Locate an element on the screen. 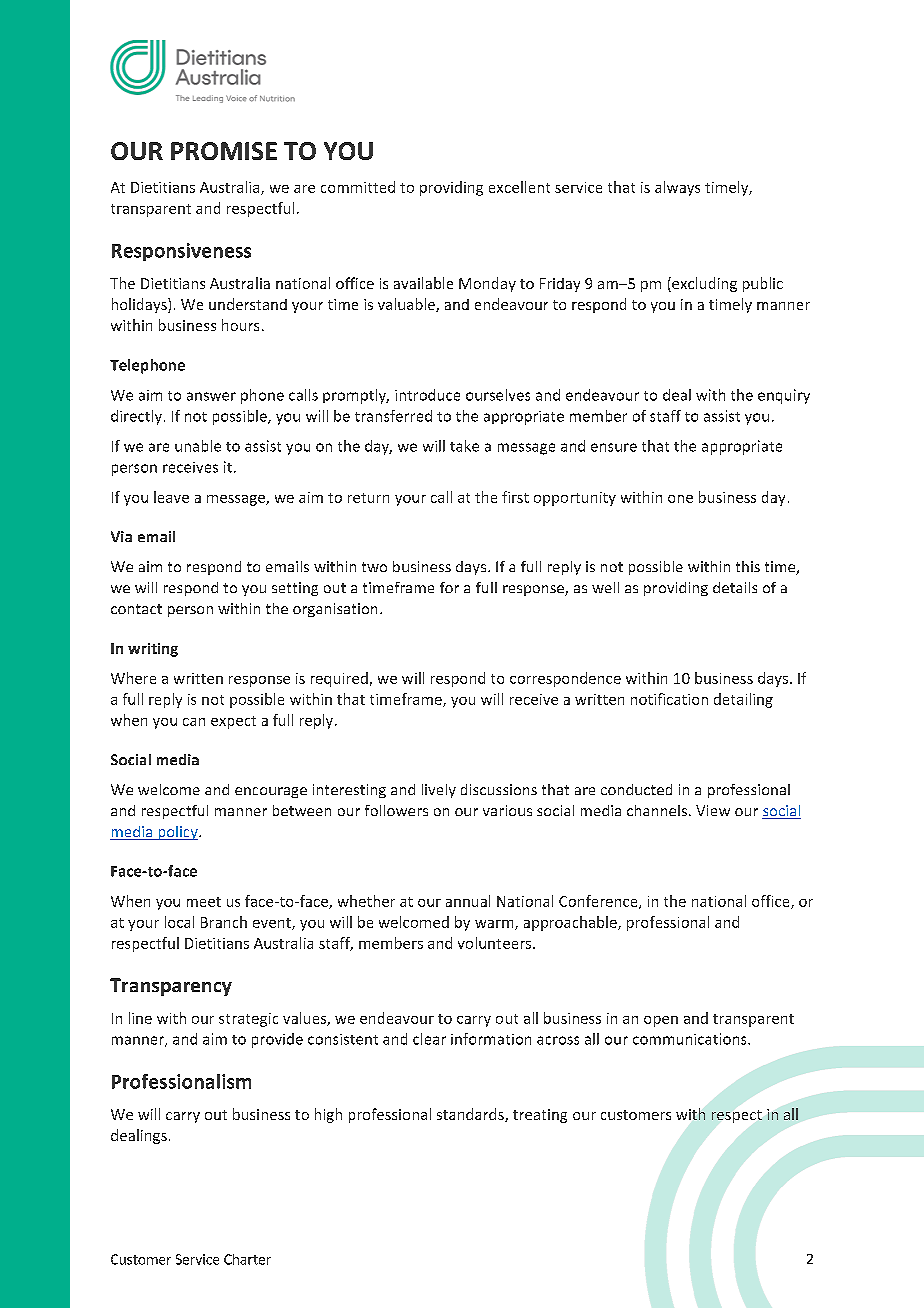  meet is located at coordinates (204, 902).
